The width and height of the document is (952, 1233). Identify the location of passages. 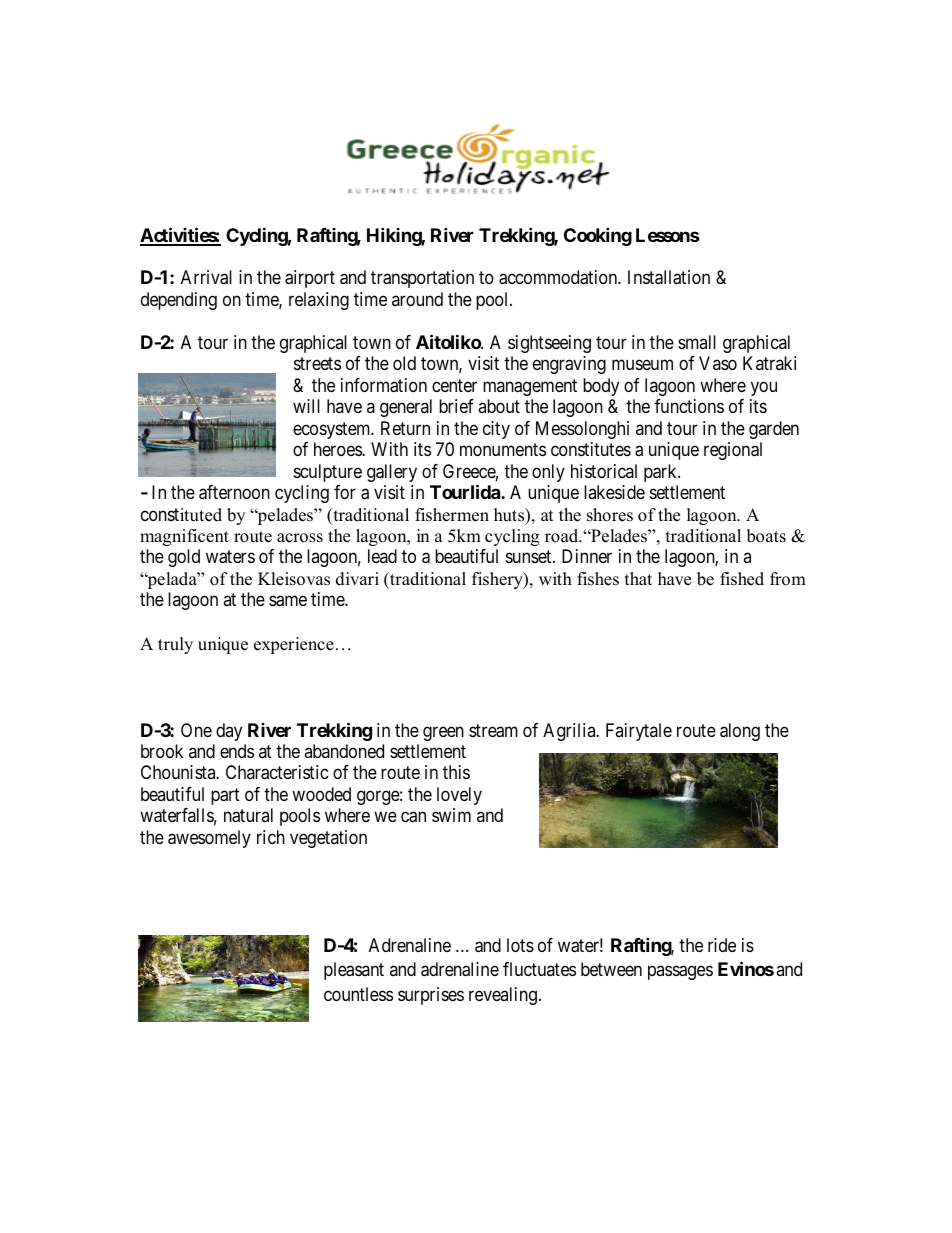
(680, 973).
